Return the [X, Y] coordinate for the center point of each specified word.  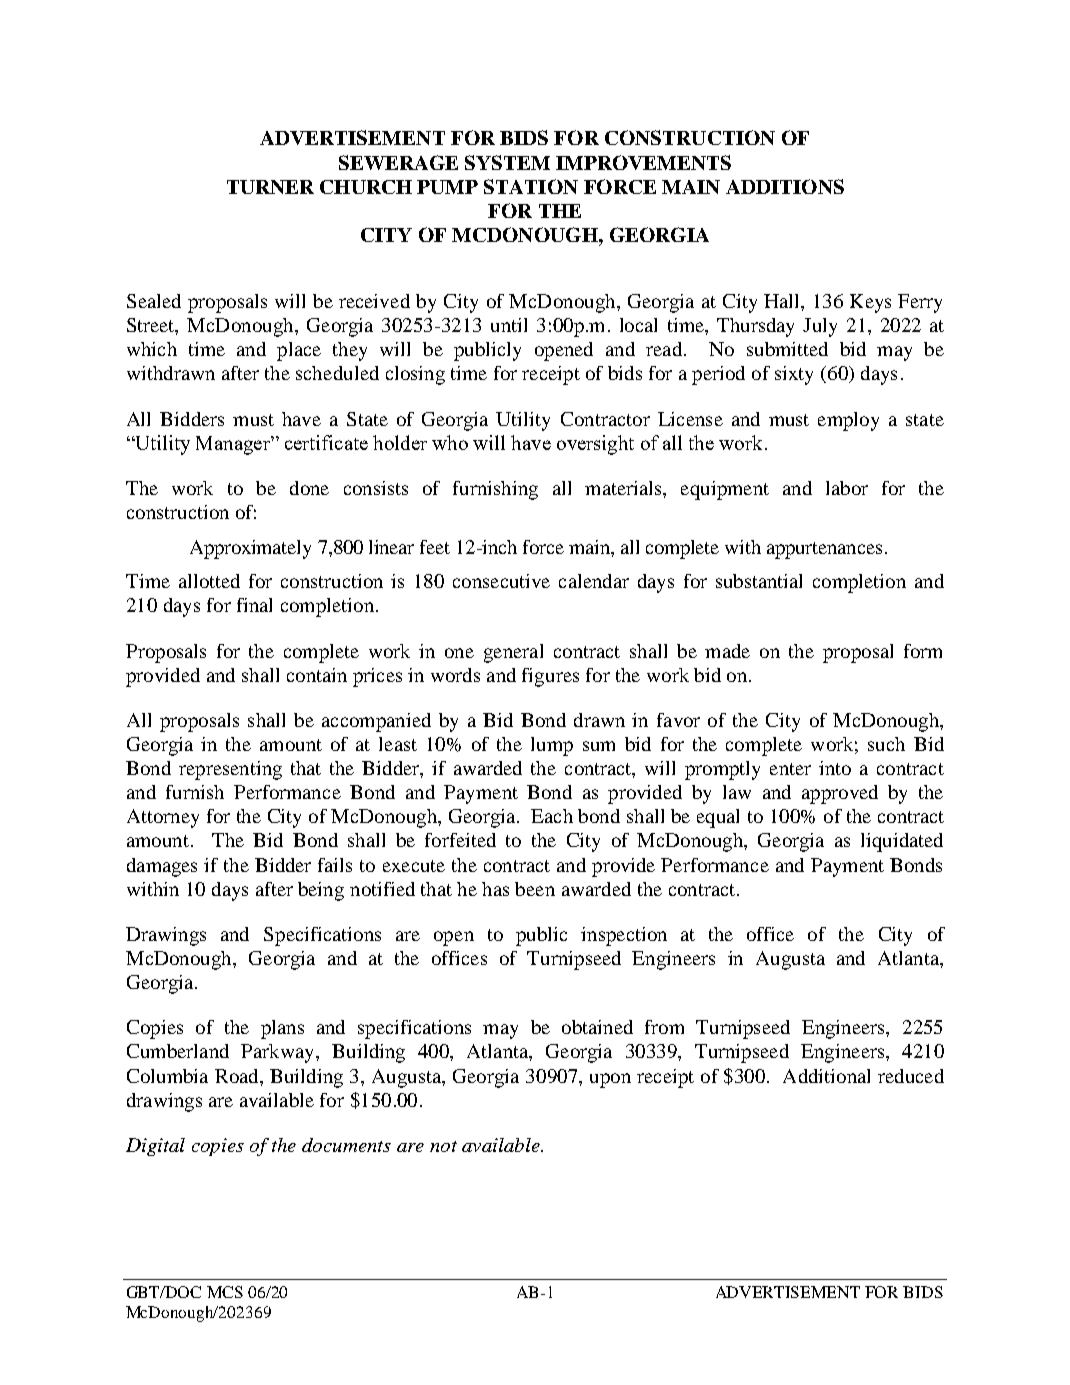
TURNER [270, 187]
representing [230, 770]
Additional [826, 1076]
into [835, 768]
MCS [225, 1292]
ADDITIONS [785, 186]
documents [346, 1145]
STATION [531, 186]
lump [552, 746]
